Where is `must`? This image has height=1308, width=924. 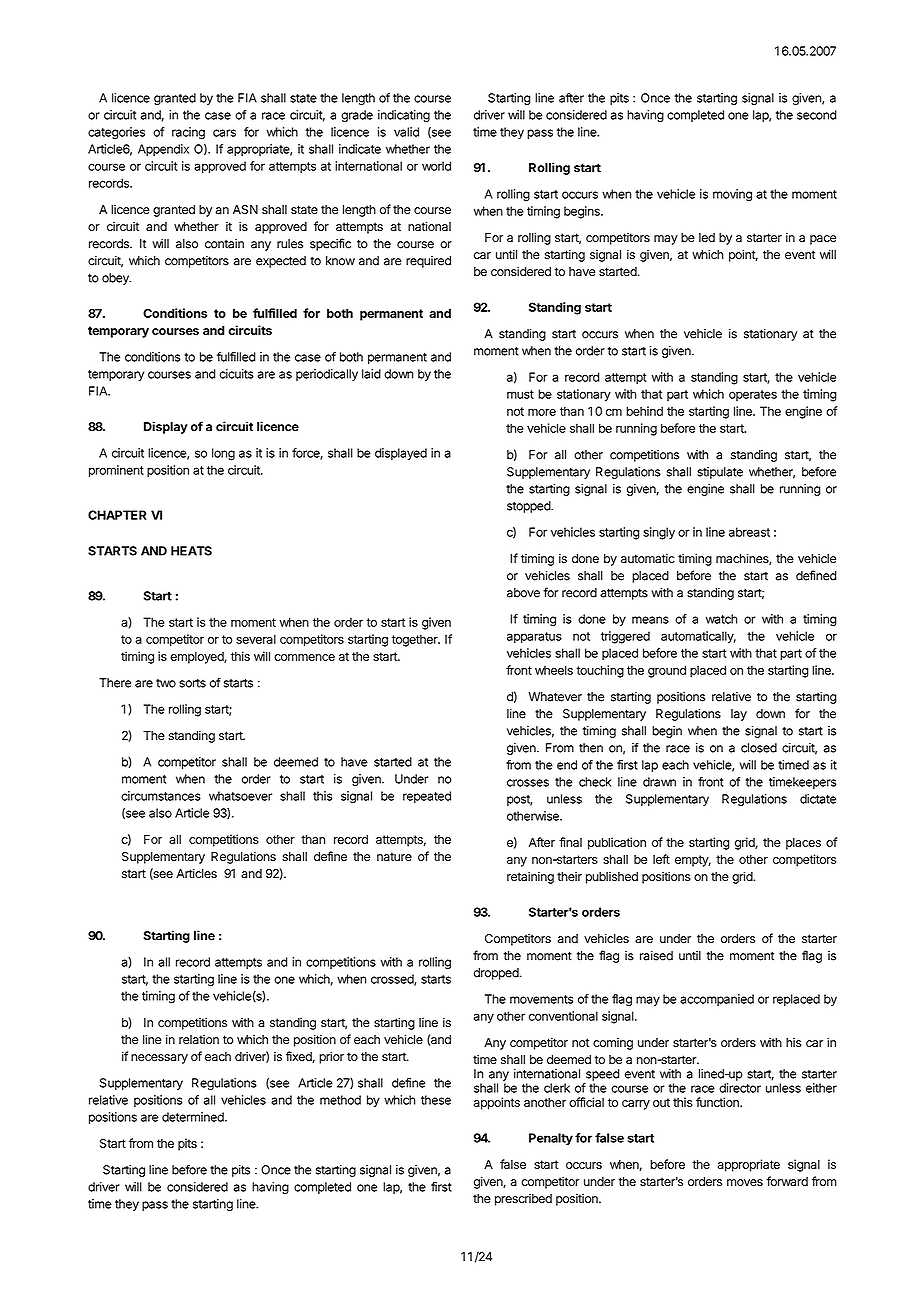
must is located at coordinates (520, 394).
